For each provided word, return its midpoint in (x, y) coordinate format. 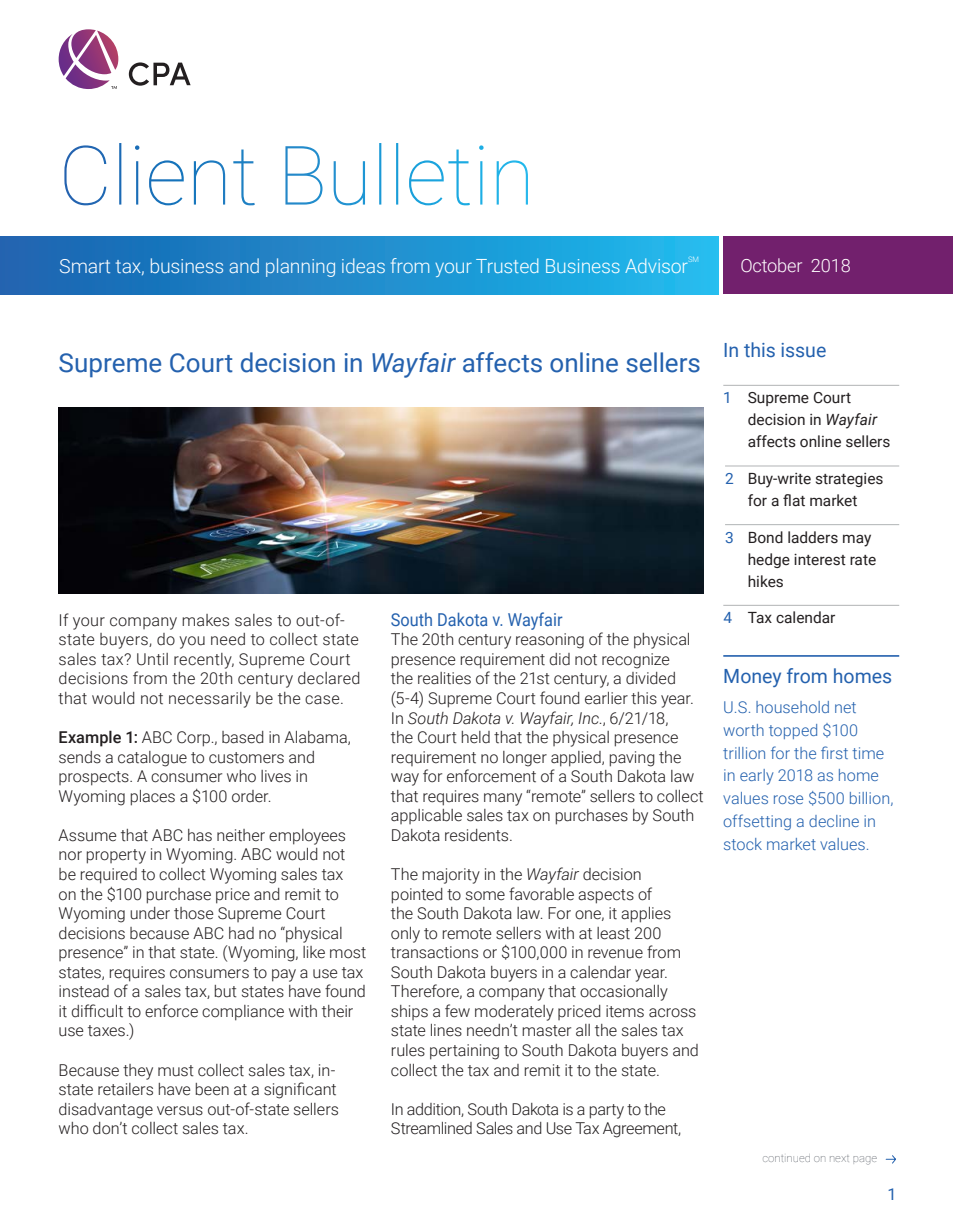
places (152, 798)
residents (478, 835)
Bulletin (406, 174)
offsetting (757, 822)
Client (159, 174)
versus (180, 1111)
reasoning (550, 641)
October (771, 265)
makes (205, 620)
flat (794, 500)
